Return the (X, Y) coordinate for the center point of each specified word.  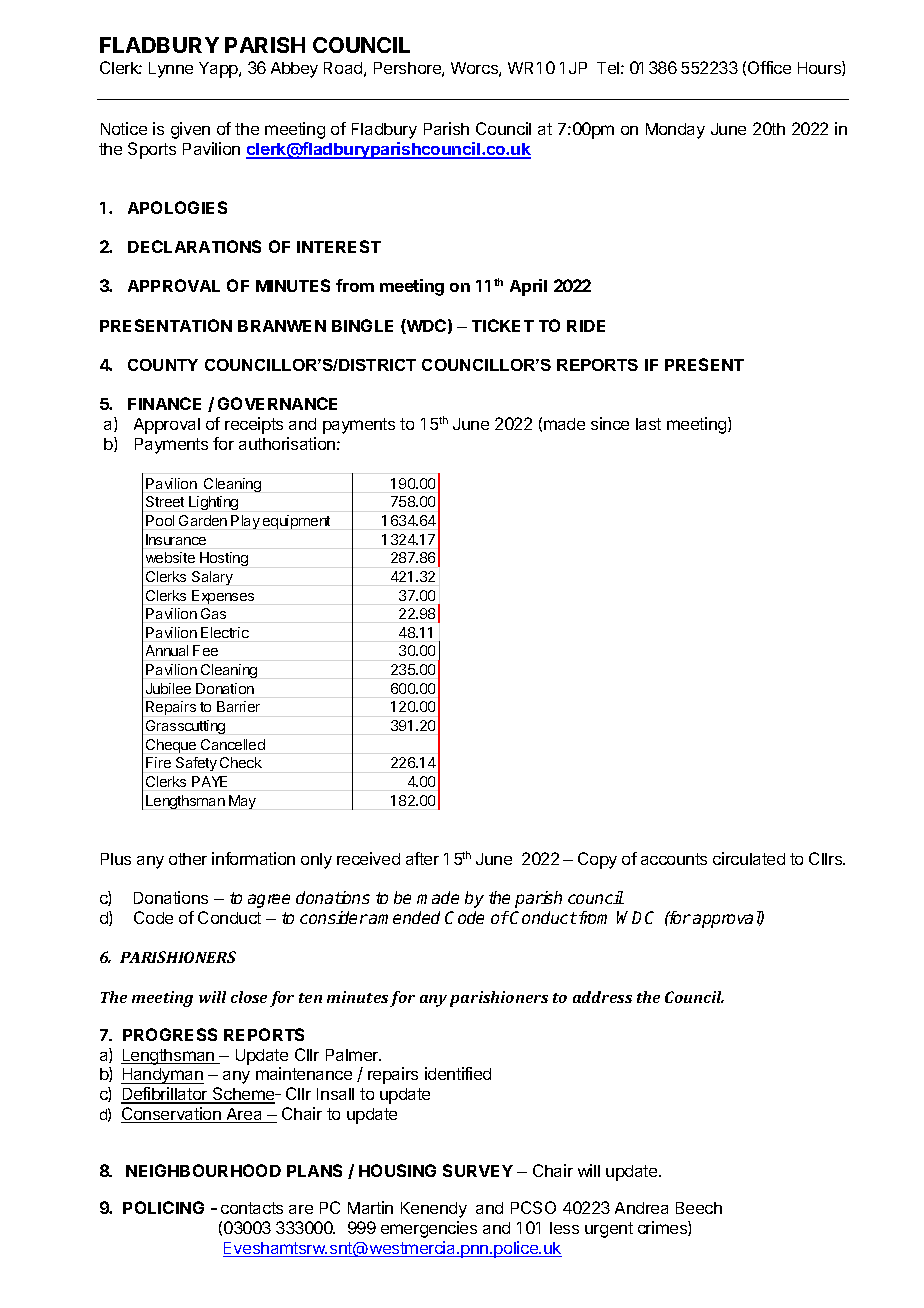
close (249, 997)
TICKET (503, 325)
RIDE (586, 326)
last (648, 424)
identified (458, 1073)
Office (769, 67)
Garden (203, 520)
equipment (296, 522)
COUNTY (163, 365)
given (190, 130)
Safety (196, 764)
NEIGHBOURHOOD (203, 1170)
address (602, 997)
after (422, 858)
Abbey (294, 70)
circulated (749, 858)
